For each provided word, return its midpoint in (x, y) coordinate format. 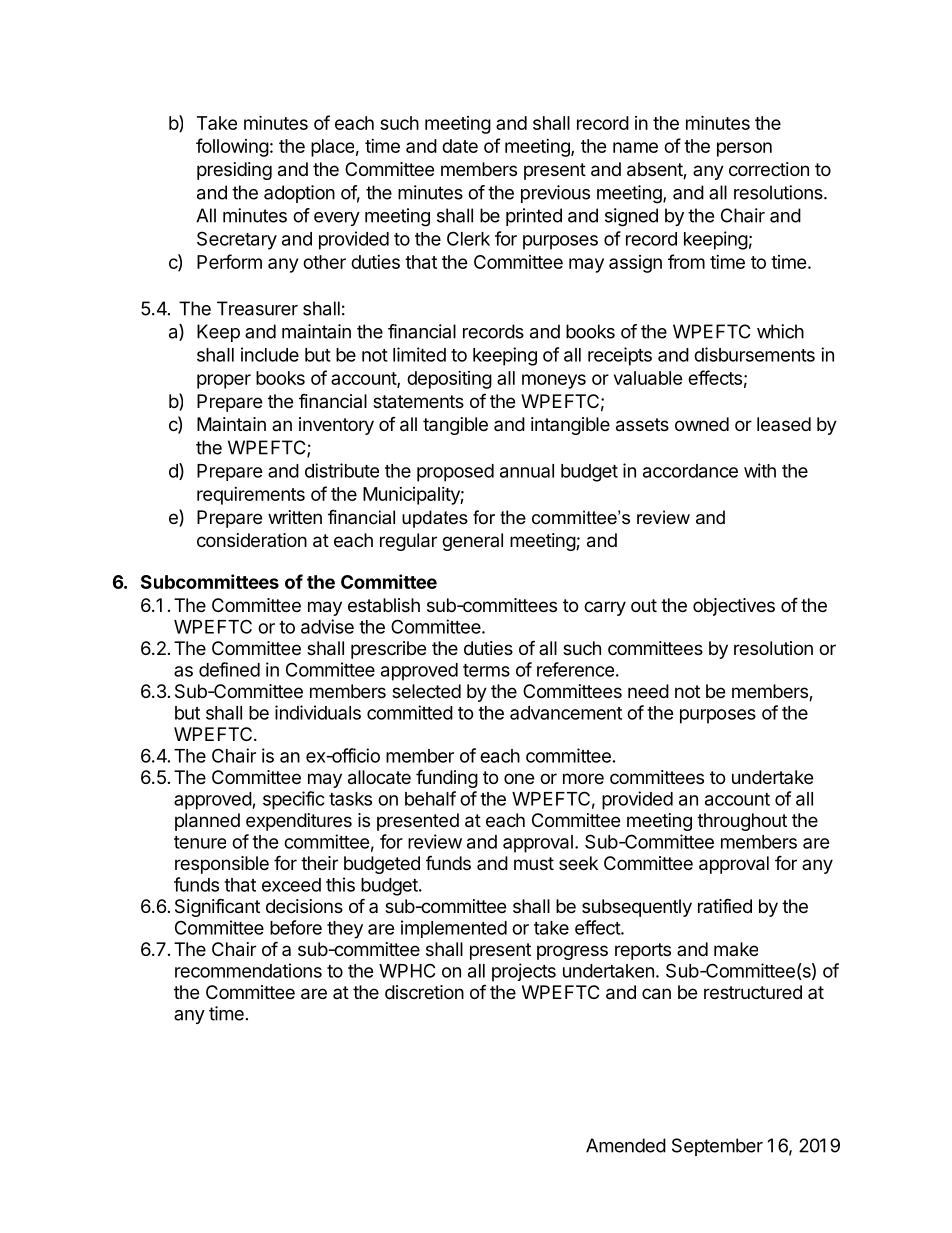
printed (534, 217)
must (534, 863)
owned (702, 424)
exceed (291, 885)
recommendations (248, 970)
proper (224, 381)
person (744, 149)
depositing (449, 380)
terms (486, 670)
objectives (734, 607)
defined (229, 669)
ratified (725, 905)
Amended (626, 1145)
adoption (299, 194)
